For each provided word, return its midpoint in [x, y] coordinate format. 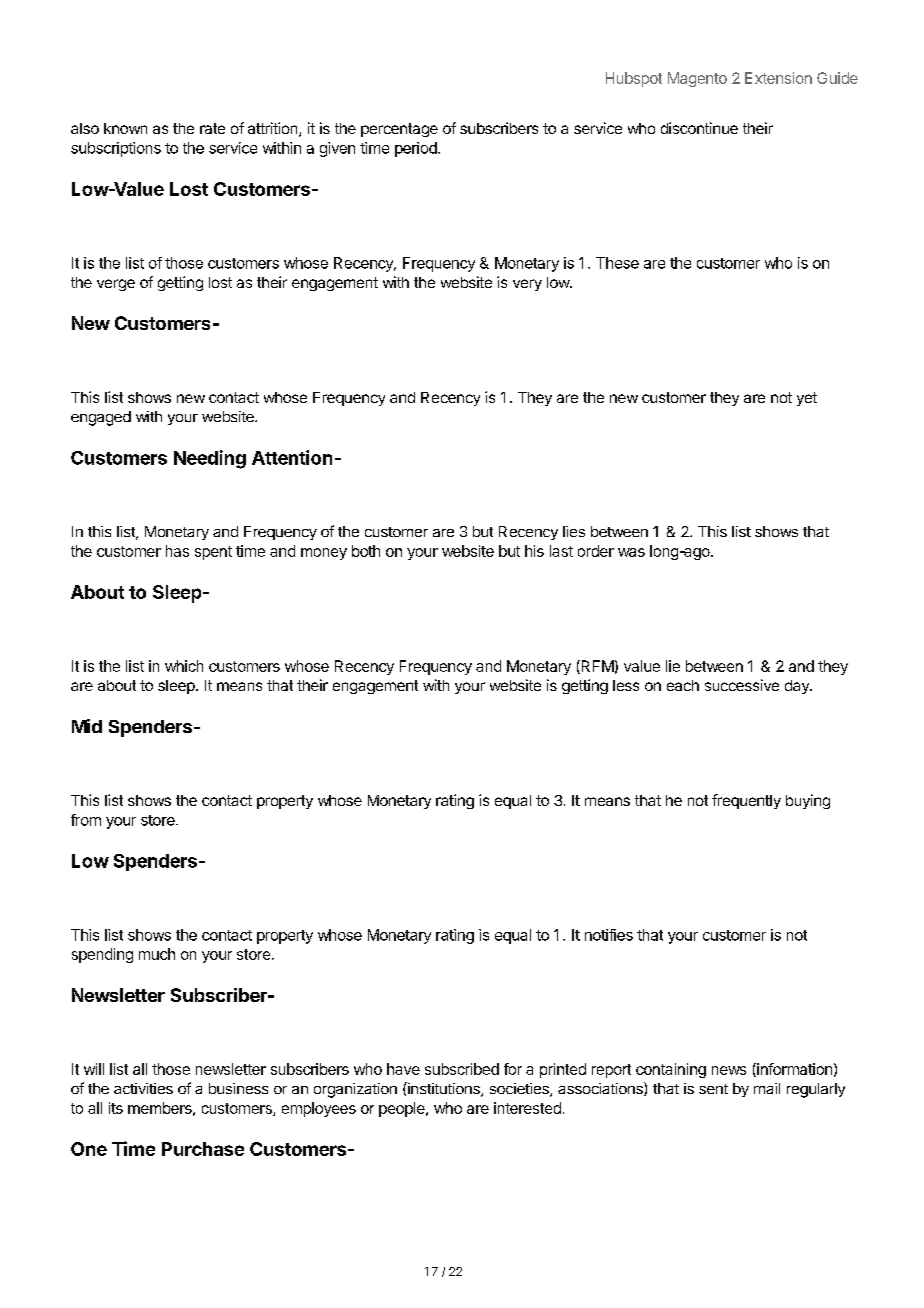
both [366, 551]
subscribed [462, 1069]
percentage [399, 130]
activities [143, 1088]
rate [212, 128]
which [184, 666]
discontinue [699, 128]
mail [767, 1088]
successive [742, 685]
